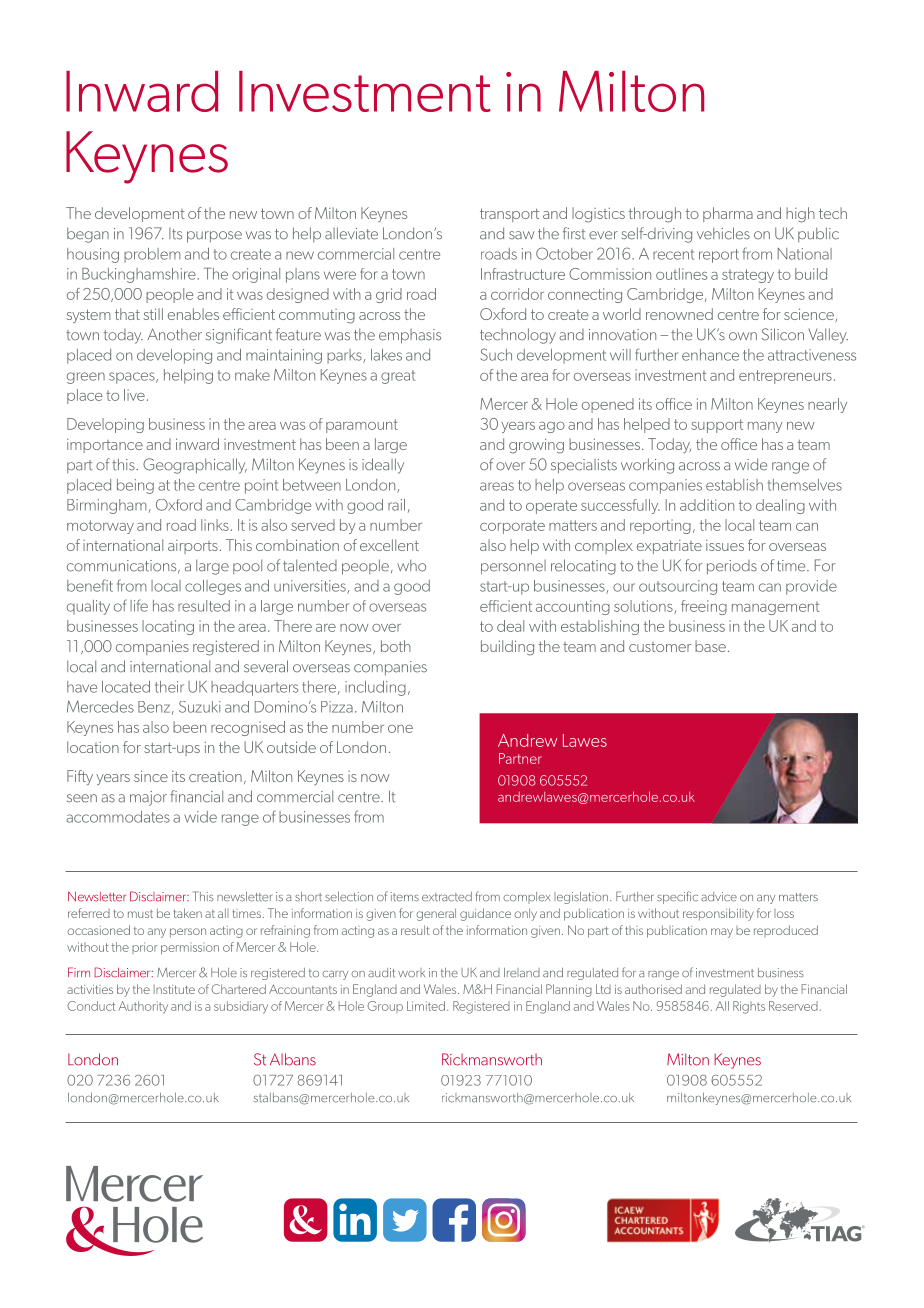  I want to click on freeing, so click(704, 607).
